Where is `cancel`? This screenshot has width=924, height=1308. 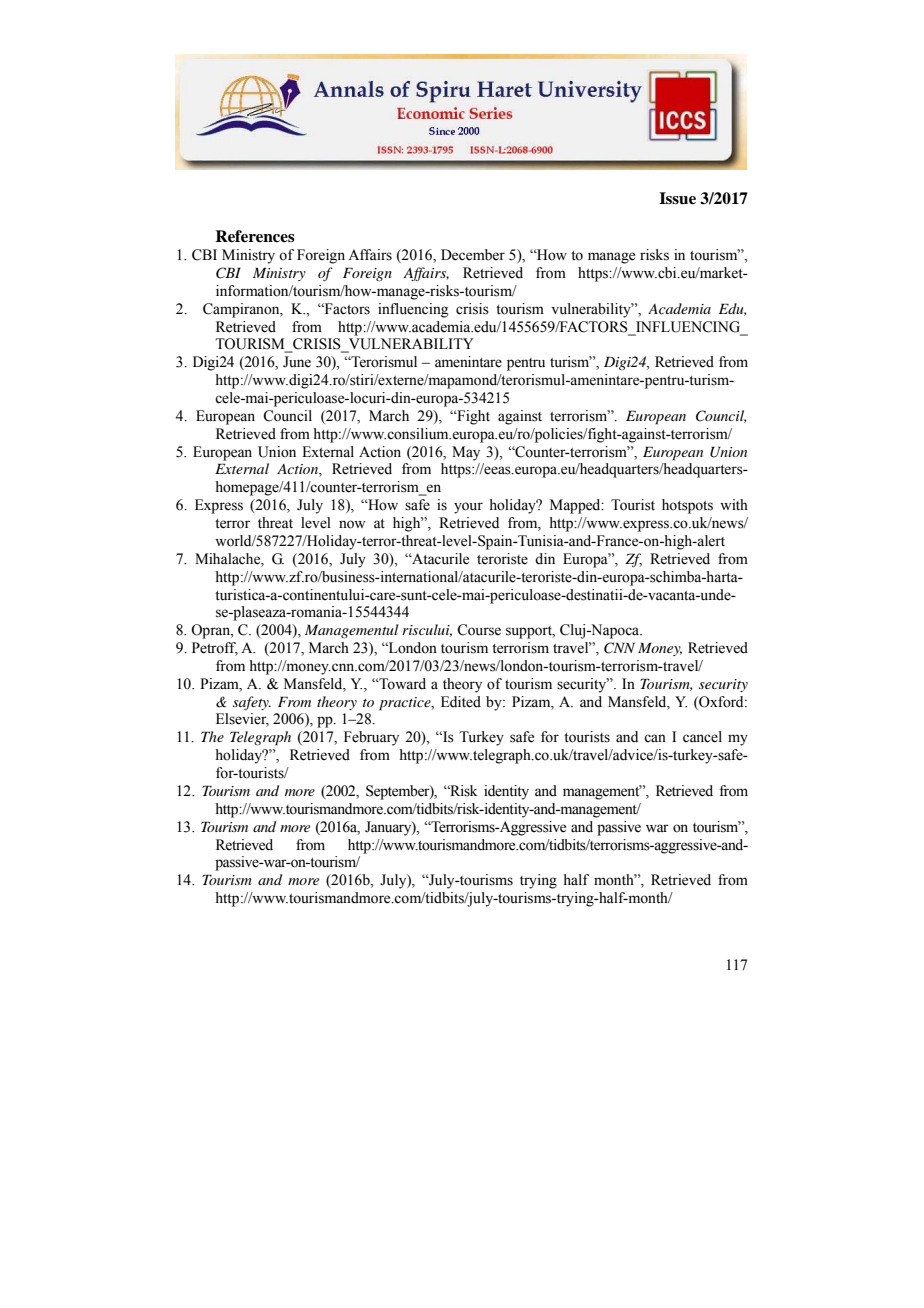
cancel is located at coordinates (702, 737).
